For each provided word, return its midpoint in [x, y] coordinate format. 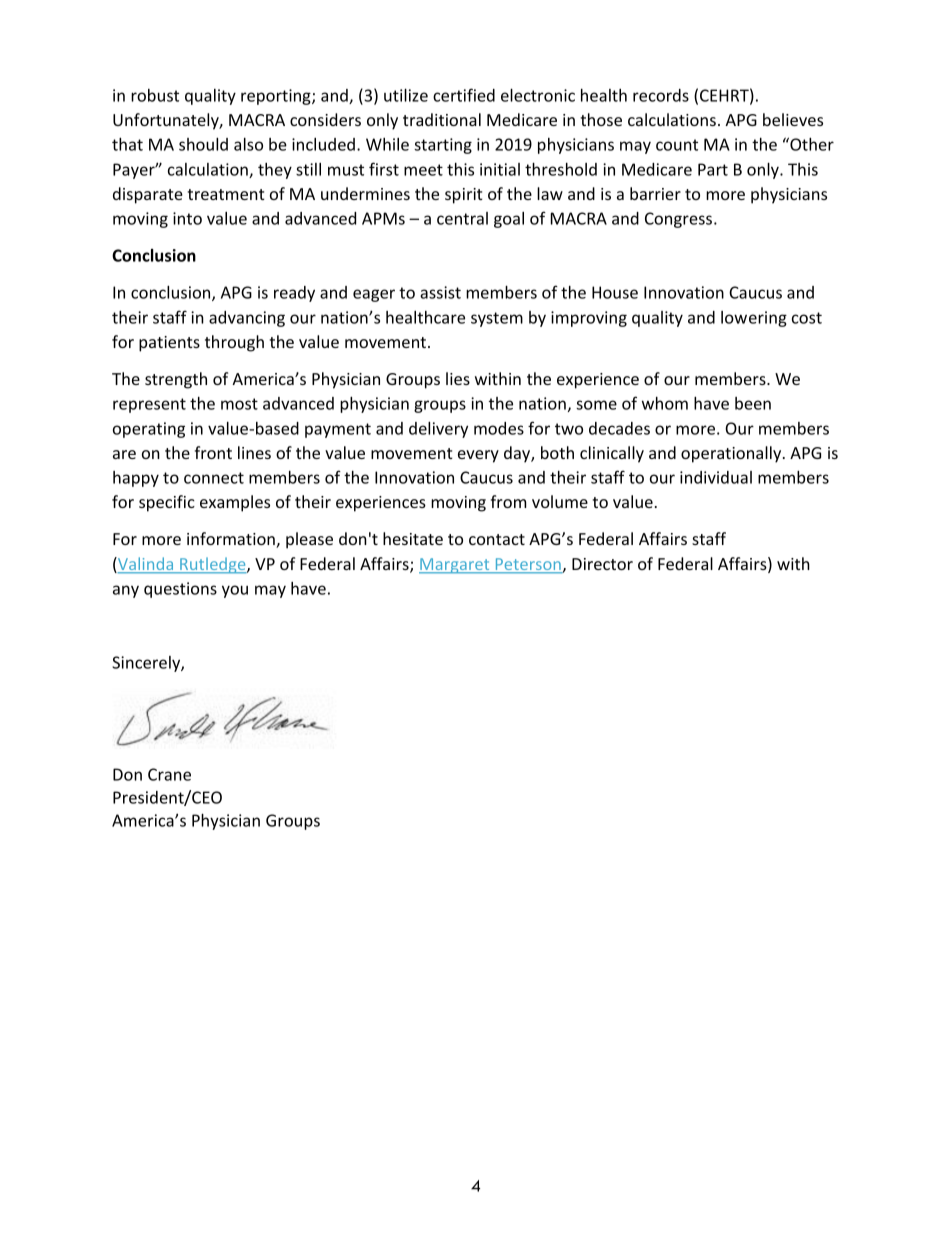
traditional [442, 119]
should [203, 144]
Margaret [455, 566]
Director [602, 564]
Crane [169, 774]
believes [793, 119]
